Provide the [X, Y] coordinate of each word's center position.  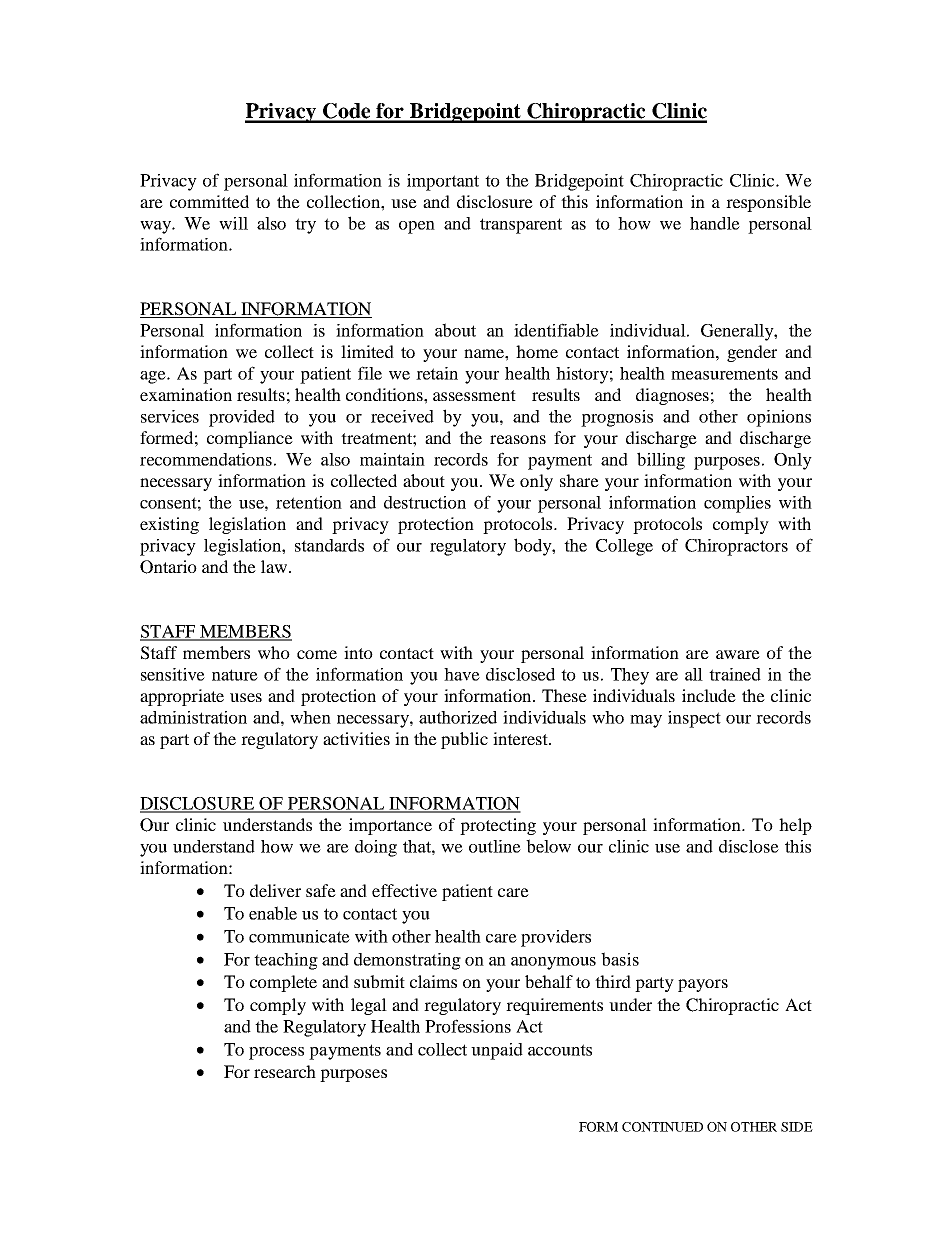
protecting [498, 826]
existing [169, 525]
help [795, 826]
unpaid [497, 1051]
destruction [425, 502]
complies [737, 504]
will [233, 223]
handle [715, 223]
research [285, 1071]
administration [193, 717]
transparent [521, 226]
